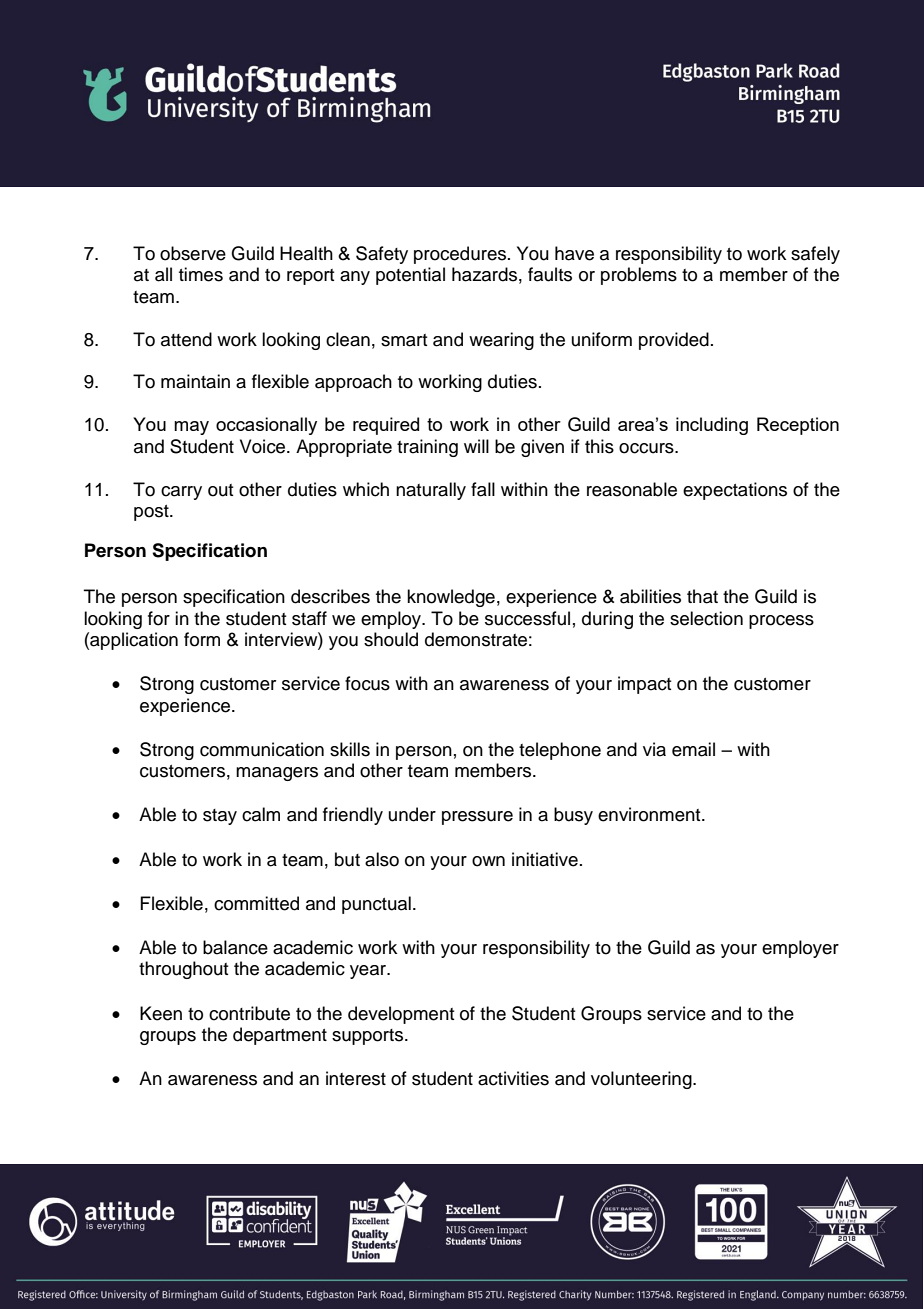  I want to click on hazards, so click(484, 274).
